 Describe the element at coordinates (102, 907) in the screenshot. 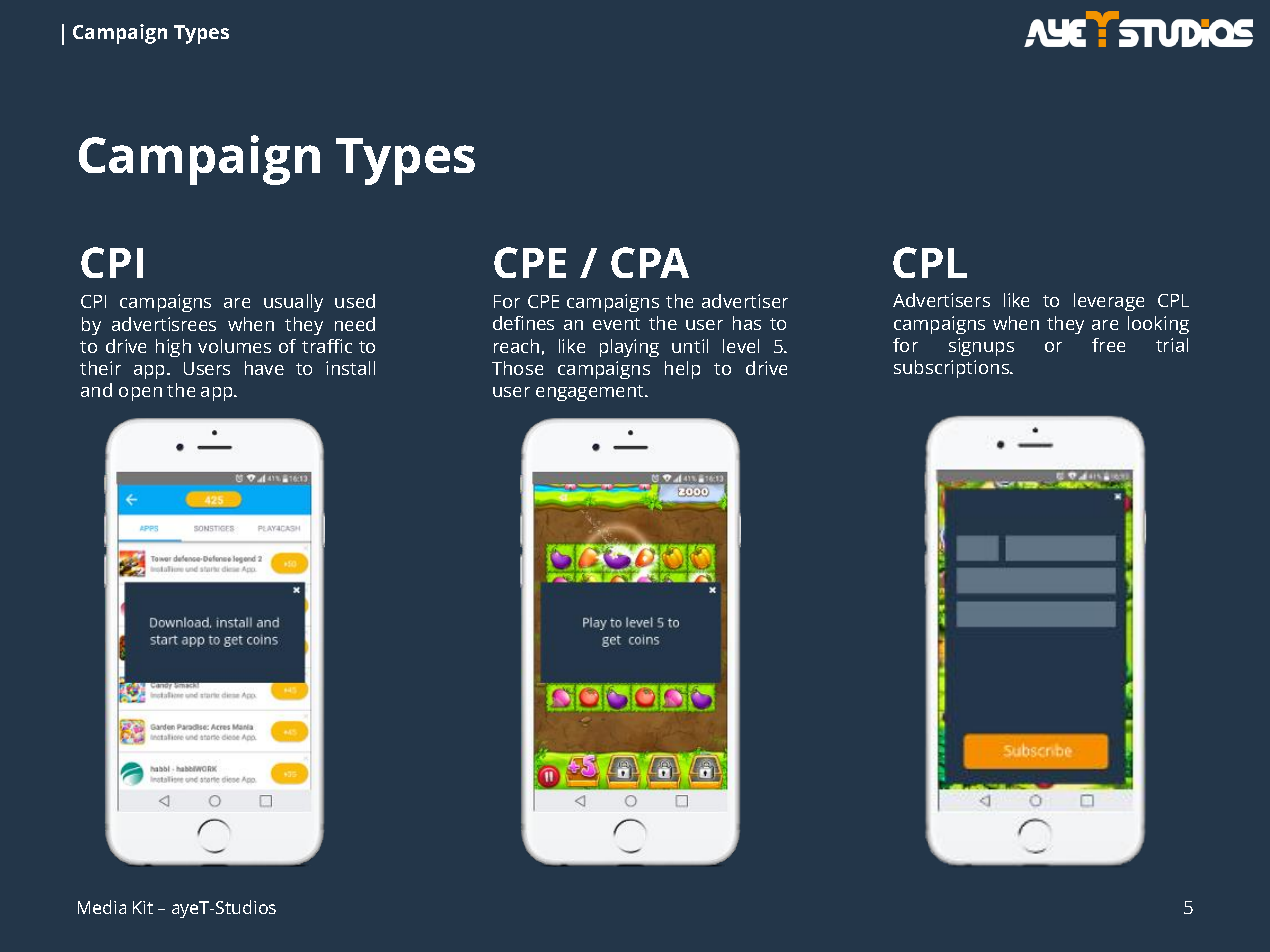

I see `Media` at that location.
